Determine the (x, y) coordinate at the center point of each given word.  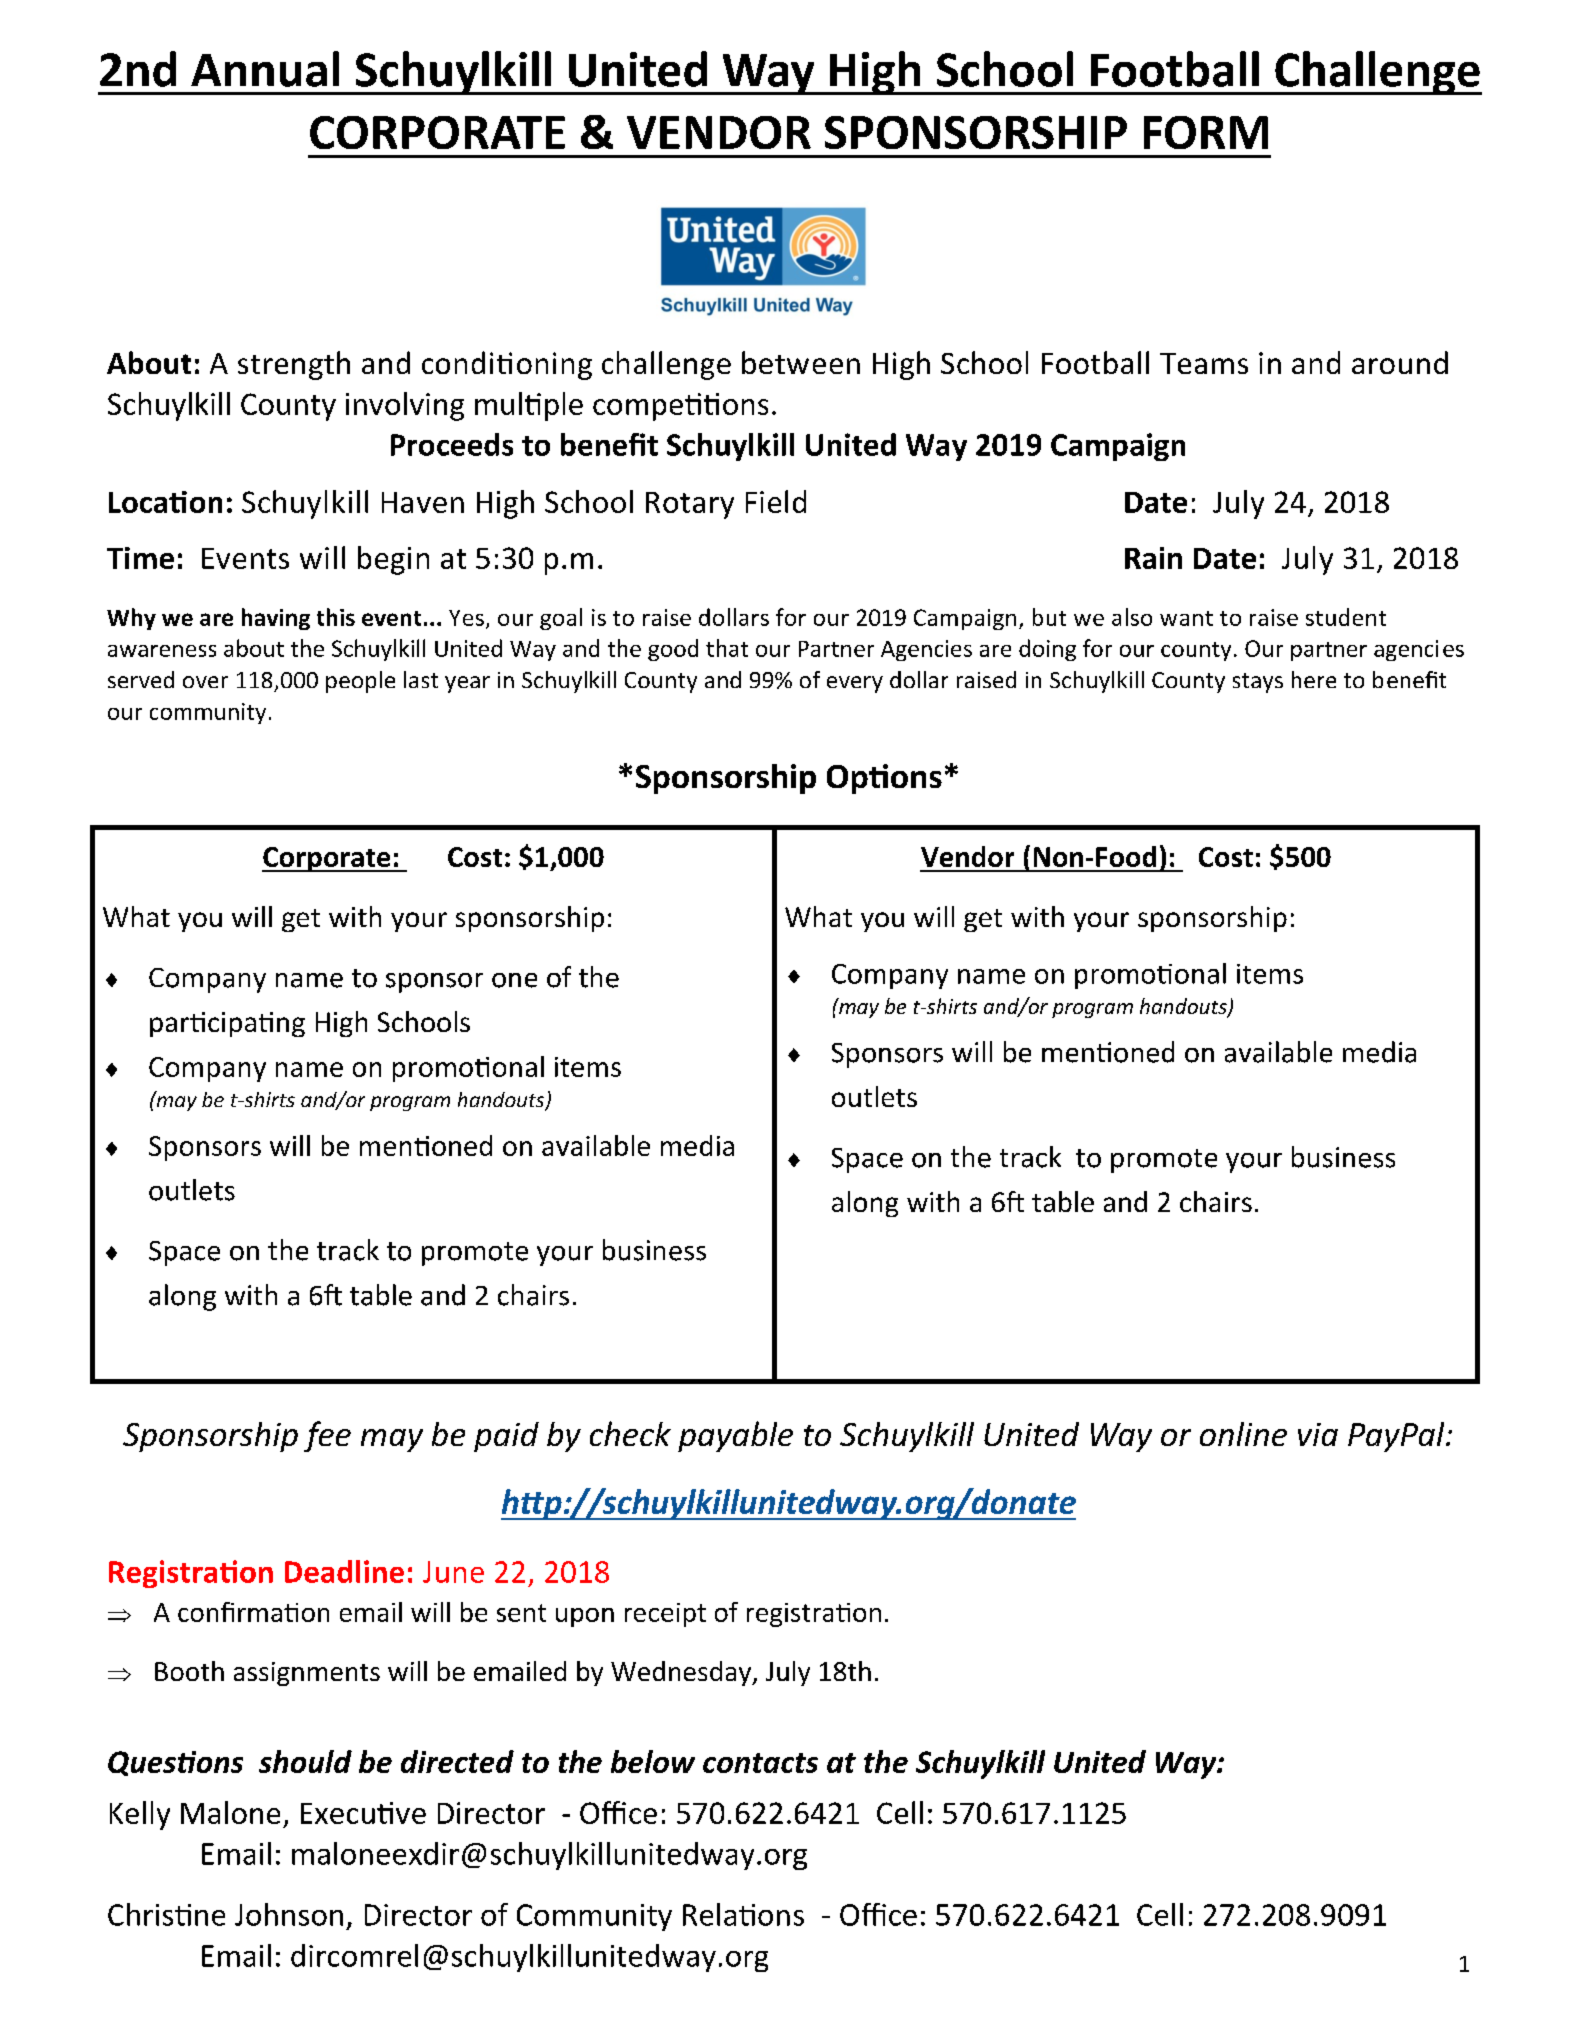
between (801, 362)
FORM (1206, 132)
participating (227, 1024)
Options (884, 779)
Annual (265, 69)
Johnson (289, 1914)
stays (1258, 683)
